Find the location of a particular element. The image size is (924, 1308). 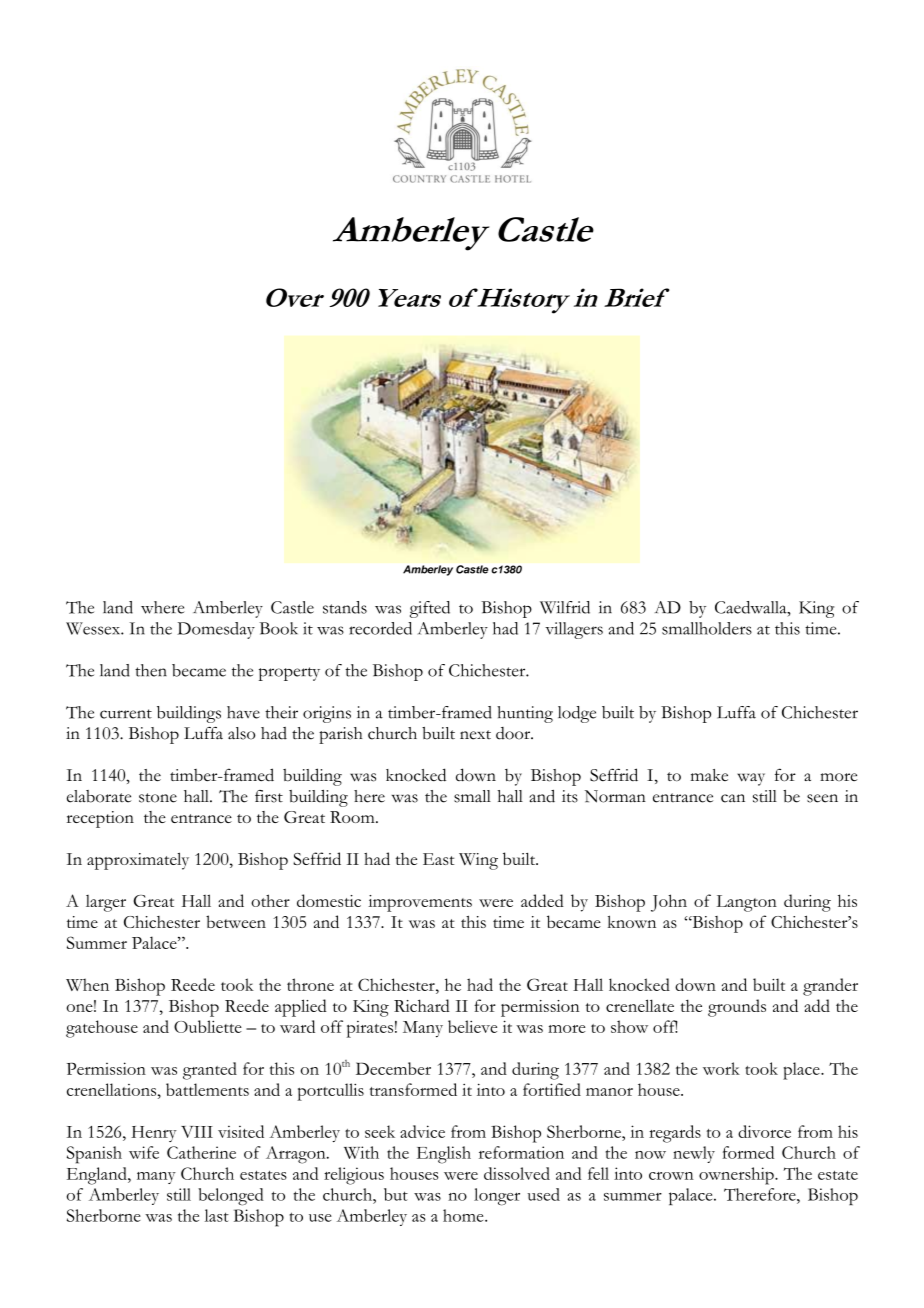

longer is located at coordinates (497, 1197).
